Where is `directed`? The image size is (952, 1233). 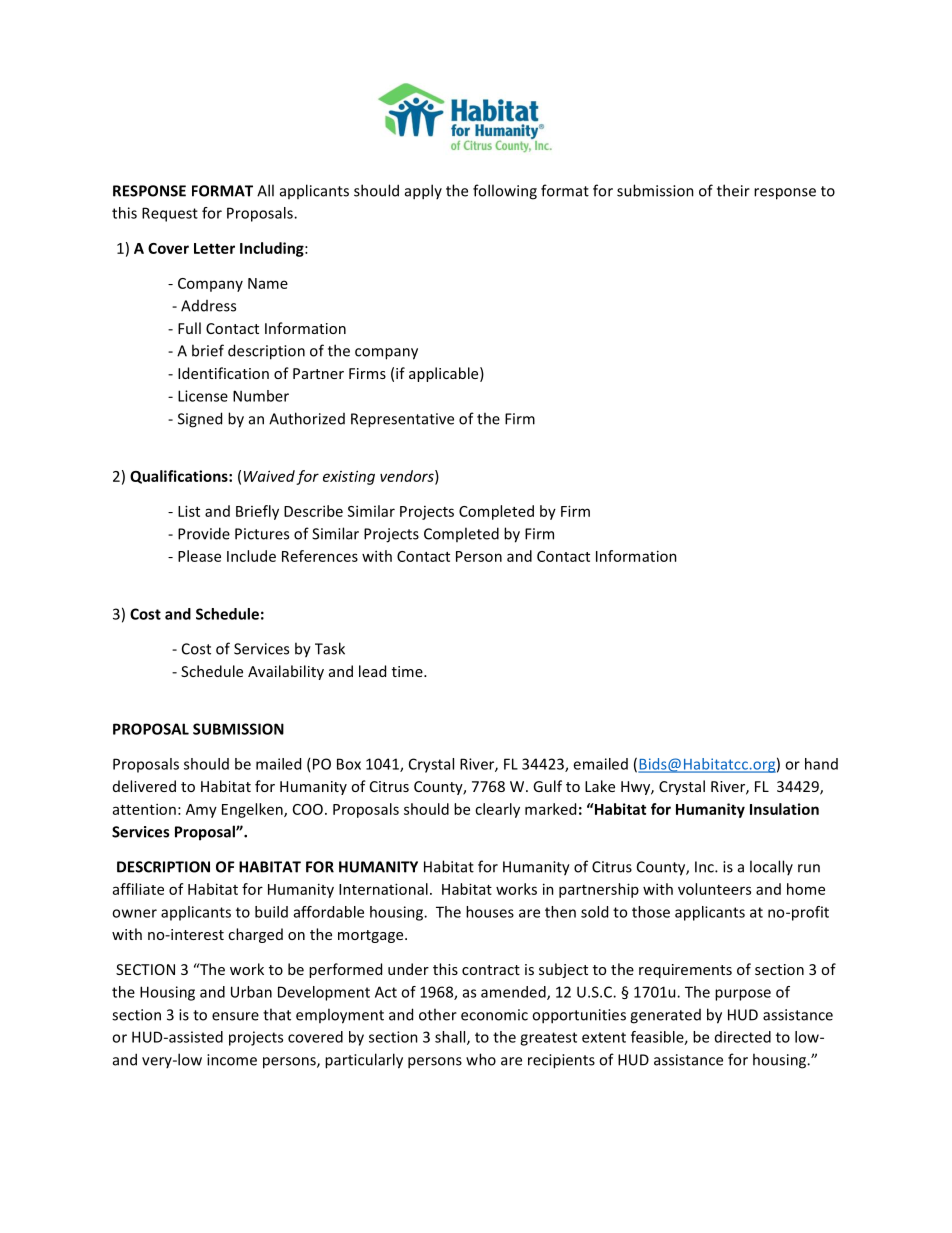
directed is located at coordinates (743, 1037).
